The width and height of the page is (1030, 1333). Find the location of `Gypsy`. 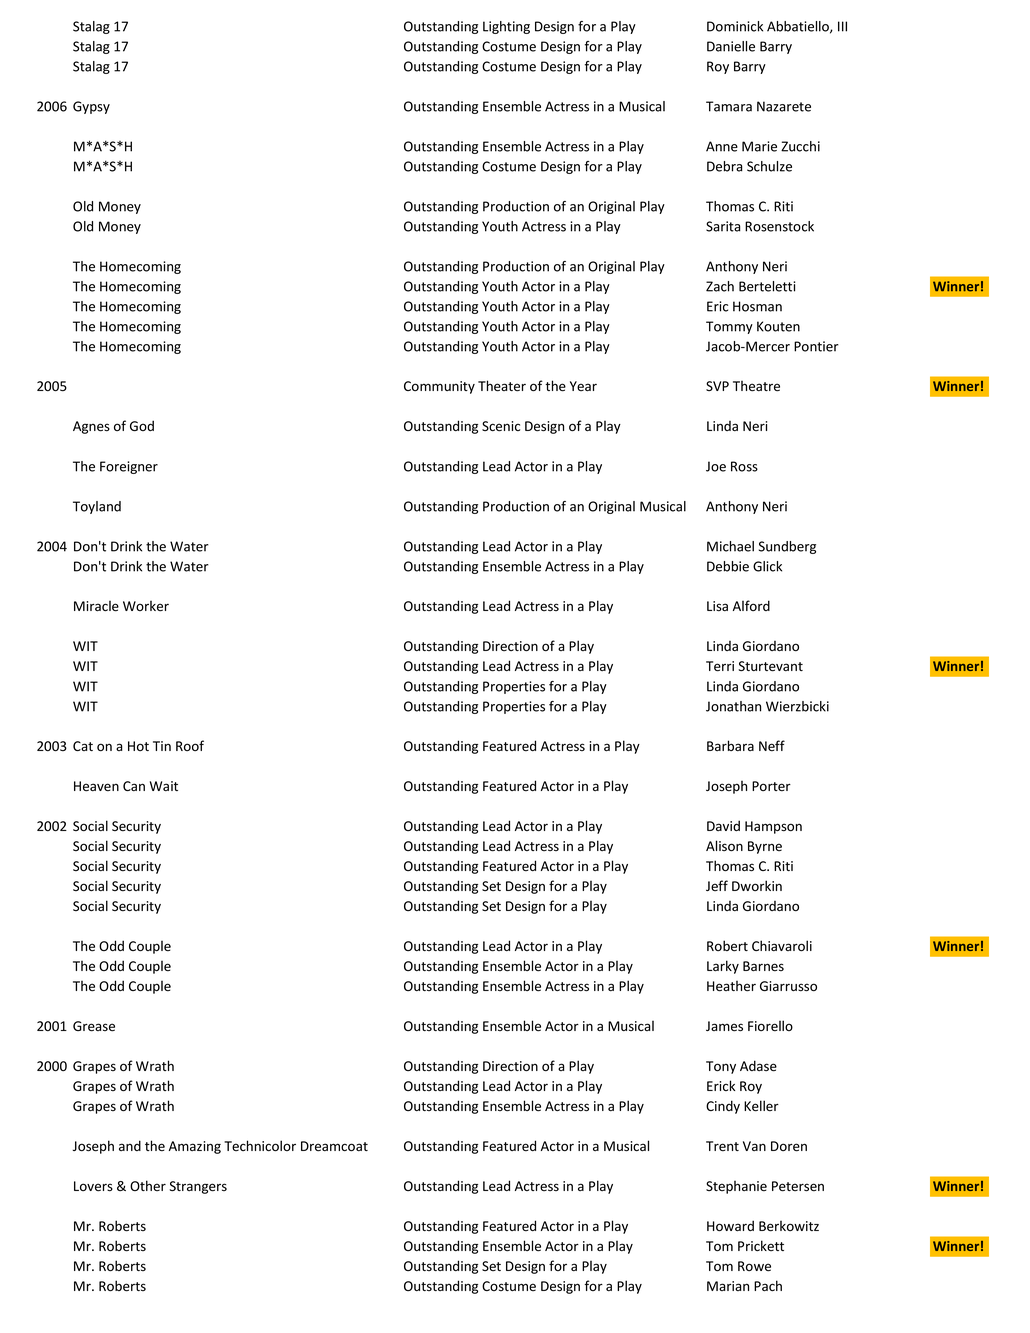

Gypsy is located at coordinates (91, 107).
